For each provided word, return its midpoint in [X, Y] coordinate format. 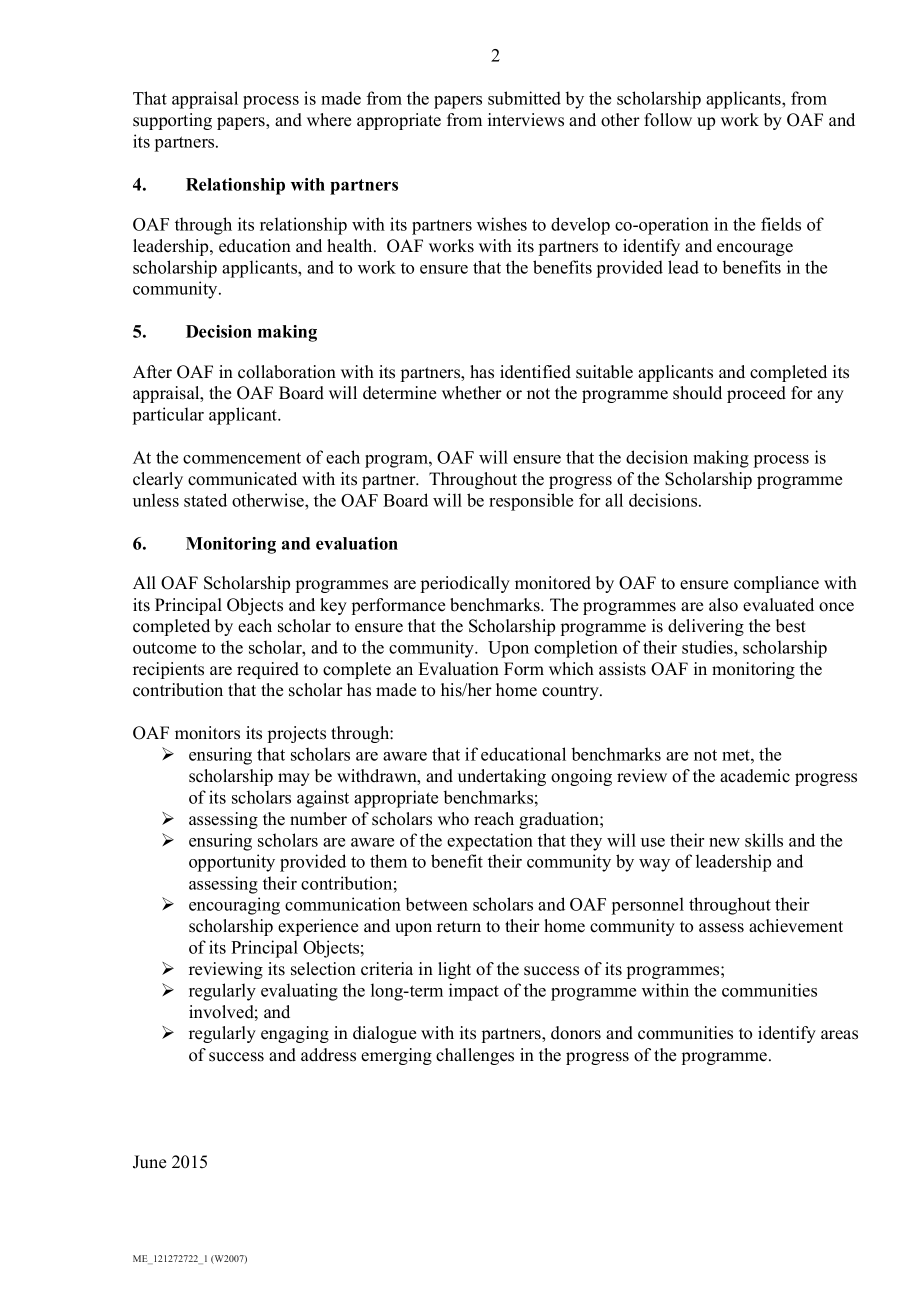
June [149, 1162]
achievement [796, 926]
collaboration [287, 372]
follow [668, 120]
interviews [526, 120]
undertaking [502, 777]
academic [755, 776]
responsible [531, 502]
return [459, 927]
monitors [207, 733]
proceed [756, 394]
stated [205, 500]
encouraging [234, 906]
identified [535, 372]
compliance [776, 584]
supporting [172, 121]
